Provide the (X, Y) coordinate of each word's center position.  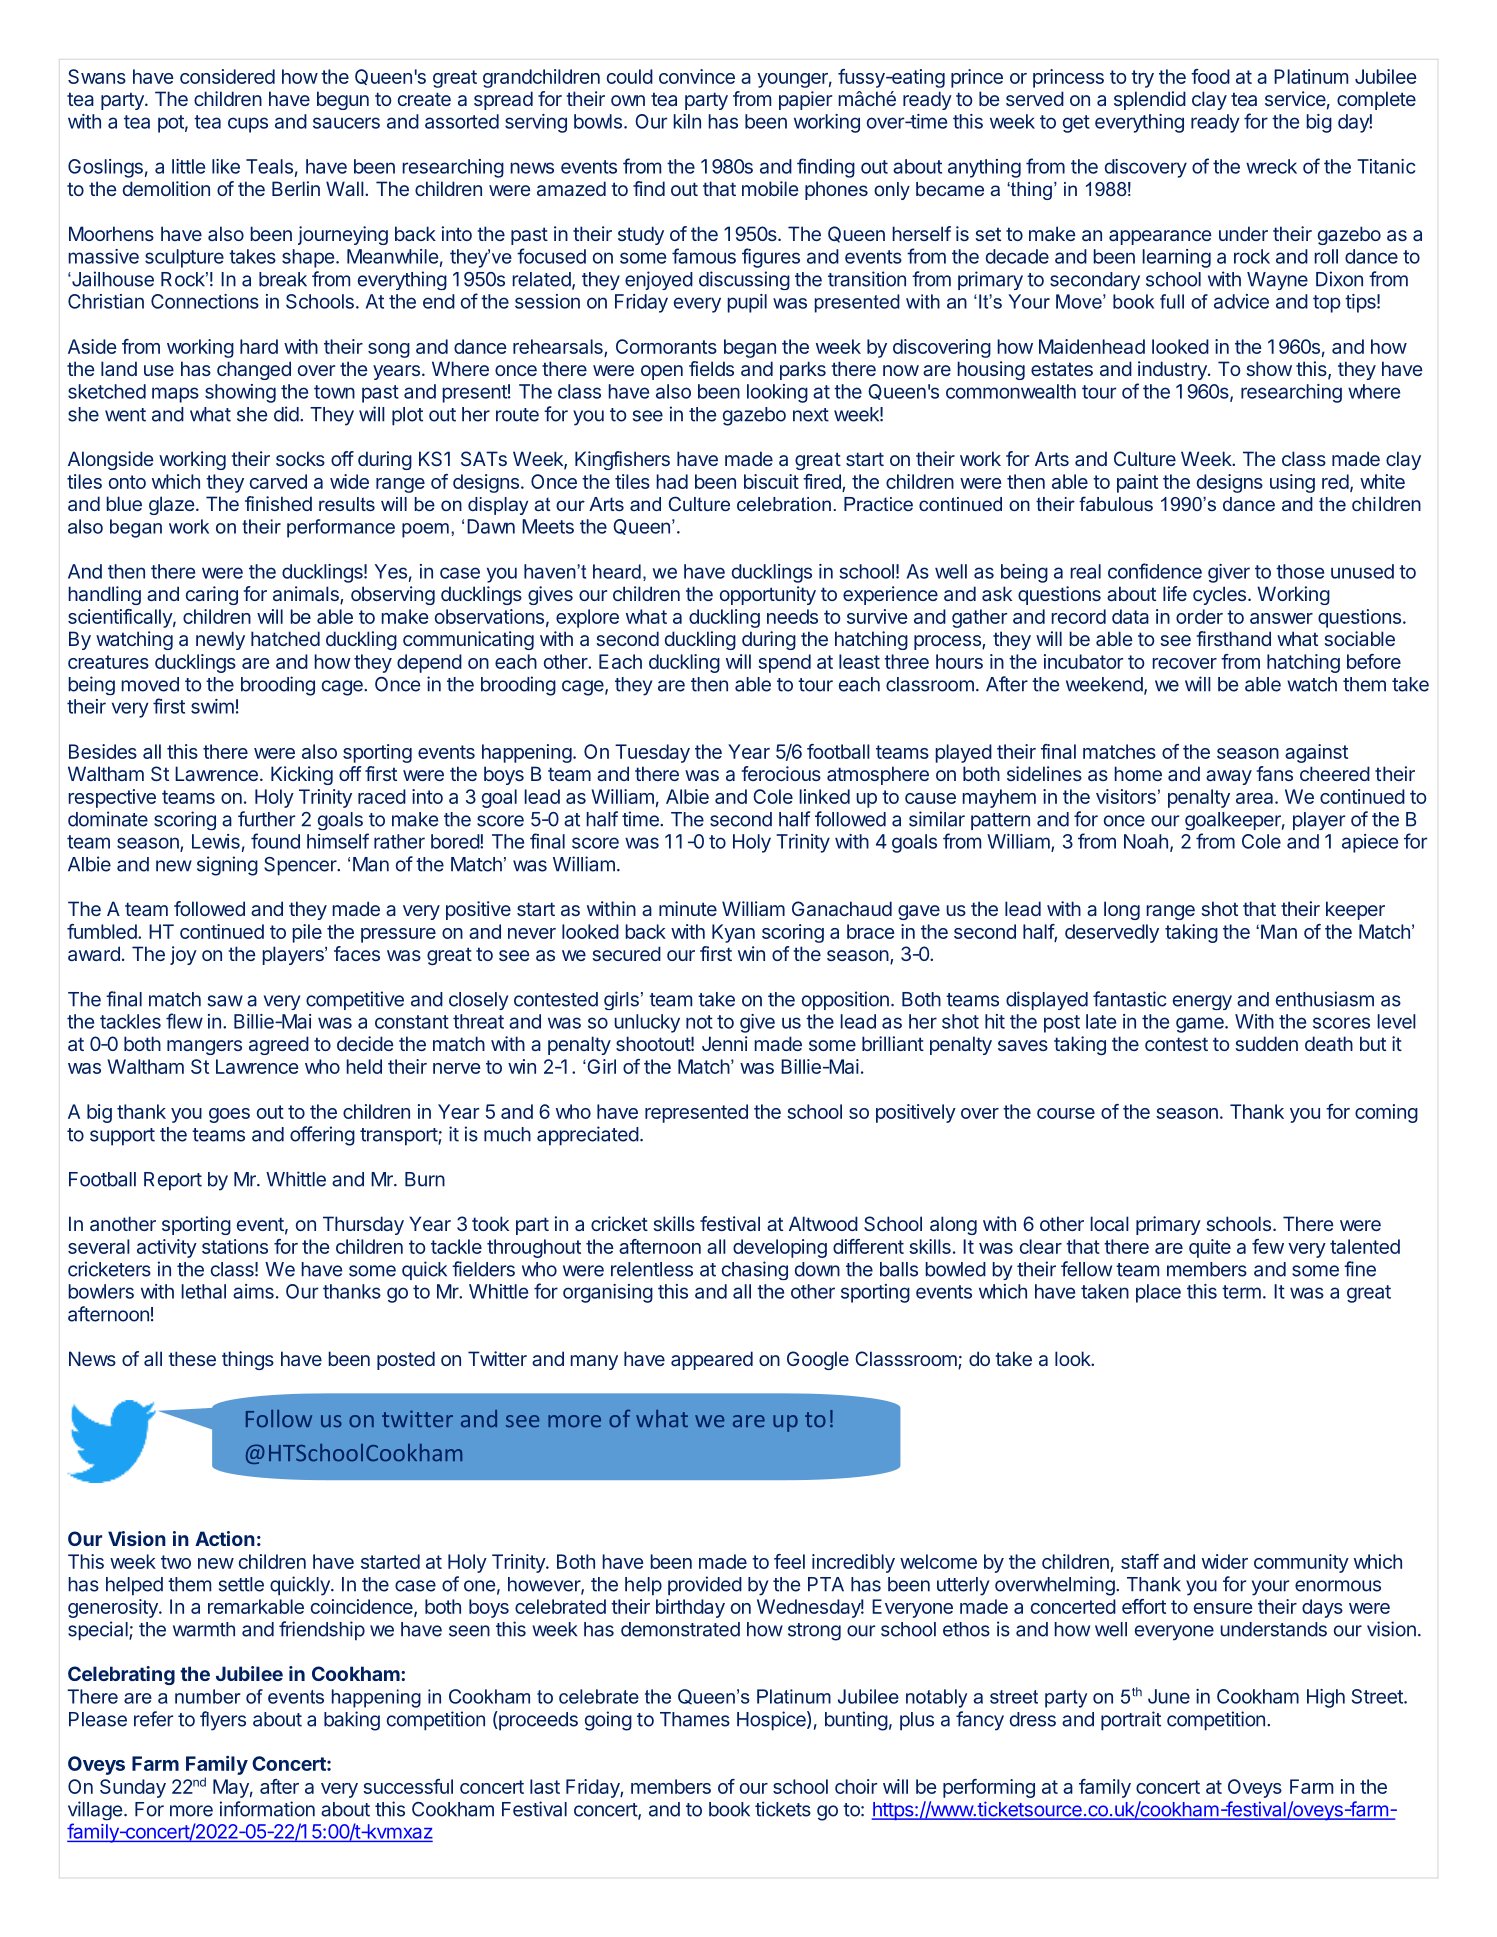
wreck (1271, 166)
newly (220, 640)
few (1268, 1246)
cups (248, 125)
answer (1281, 618)
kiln (687, 121)
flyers (223, 1721)
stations (235, 1246)
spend (784, 663)
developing (780, 1248)
